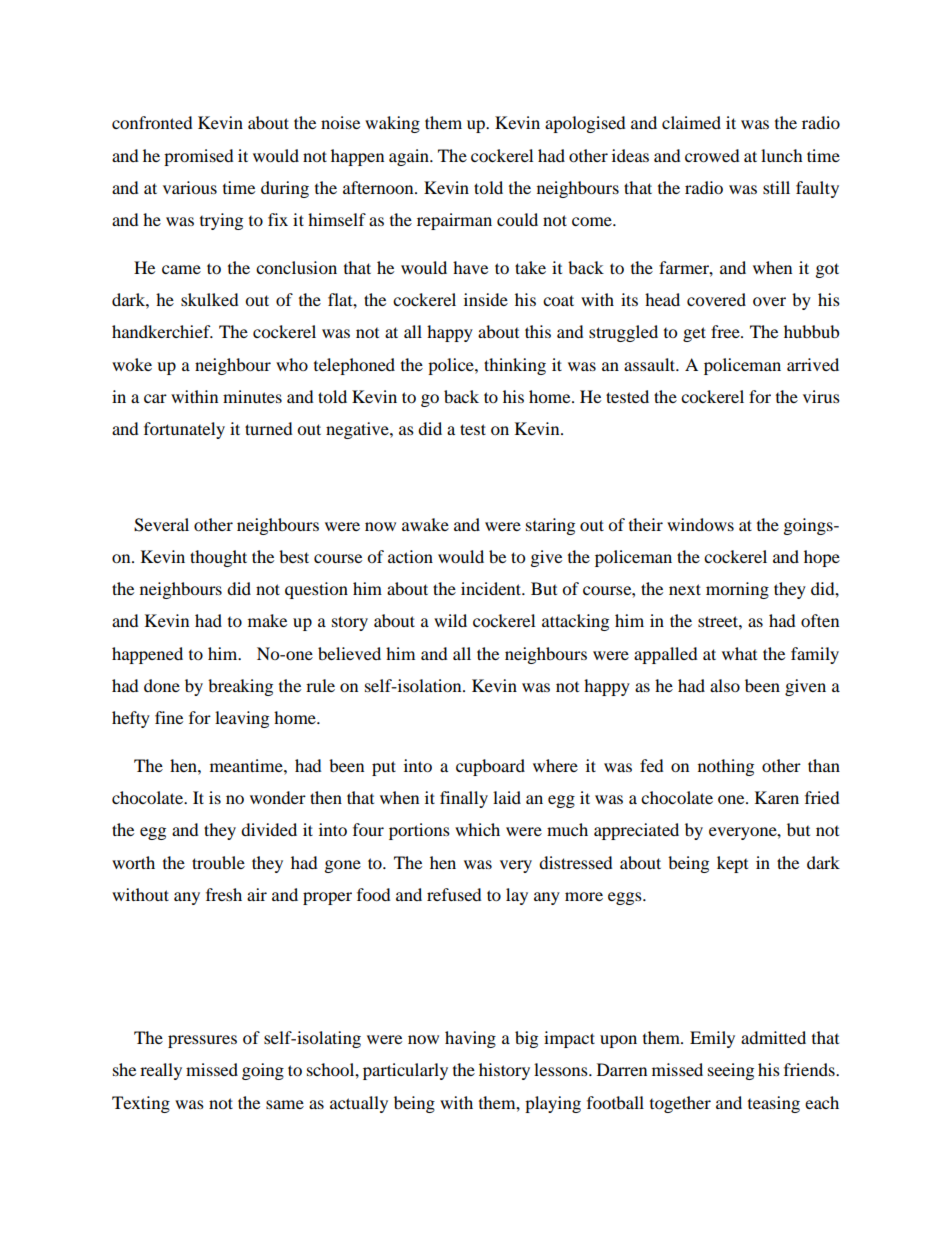 Image resolution: width=952 pixels, height=1233 pixels. I want to click on promised, so click(199, 157).
